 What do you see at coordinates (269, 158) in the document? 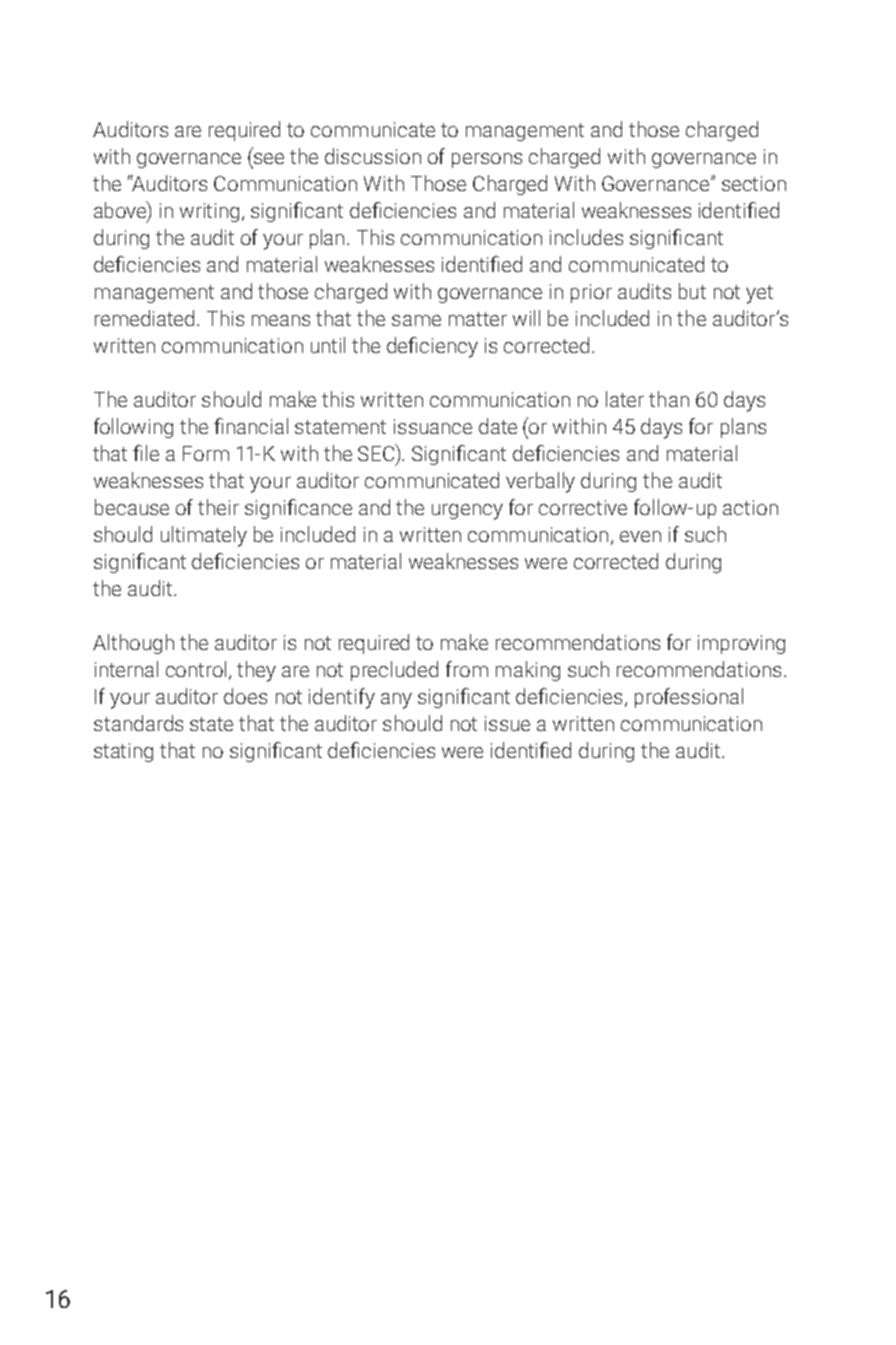
I see `see` at bounding box center [269, 158].
